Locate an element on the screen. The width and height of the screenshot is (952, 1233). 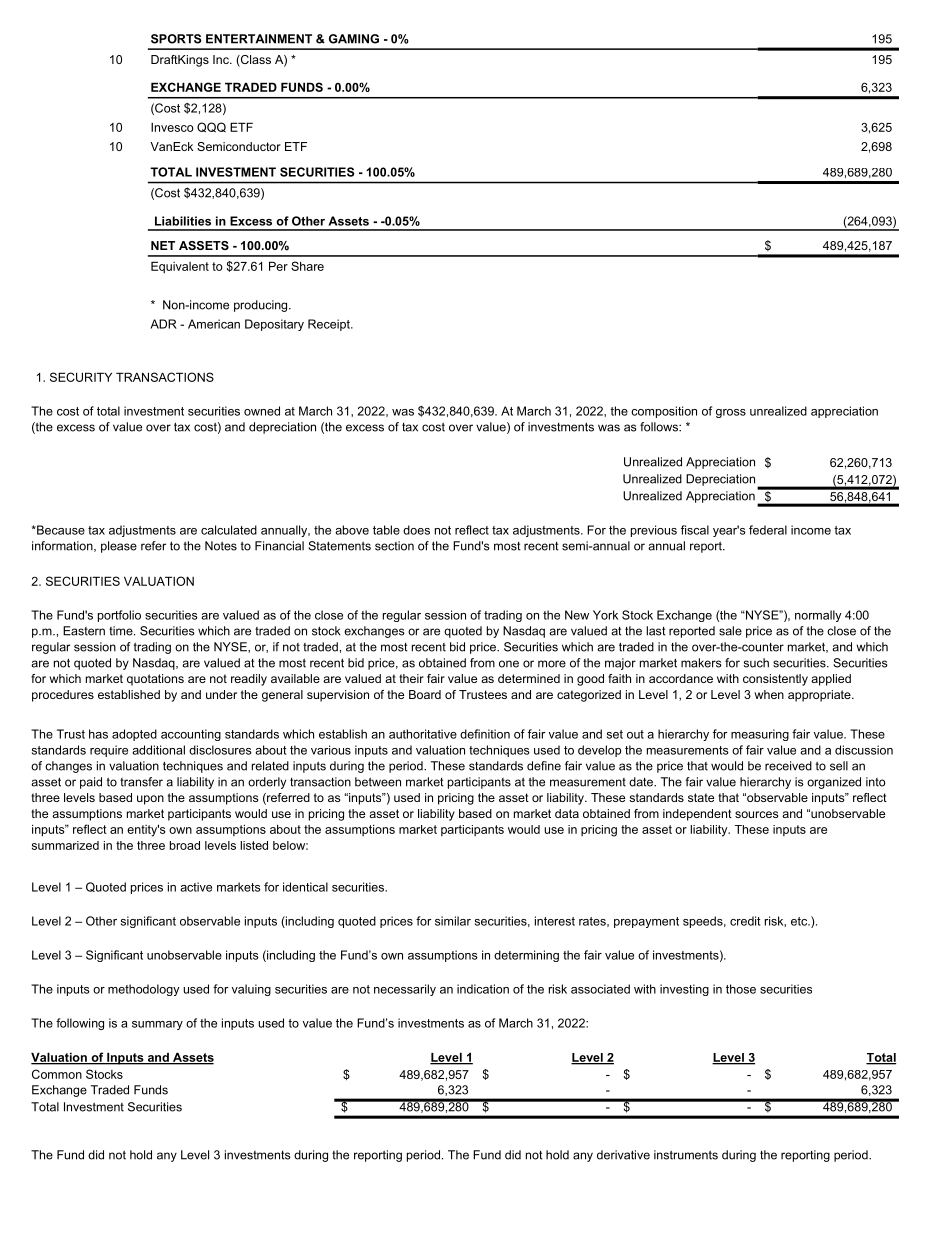
does is located at coordinates (416, 530).
